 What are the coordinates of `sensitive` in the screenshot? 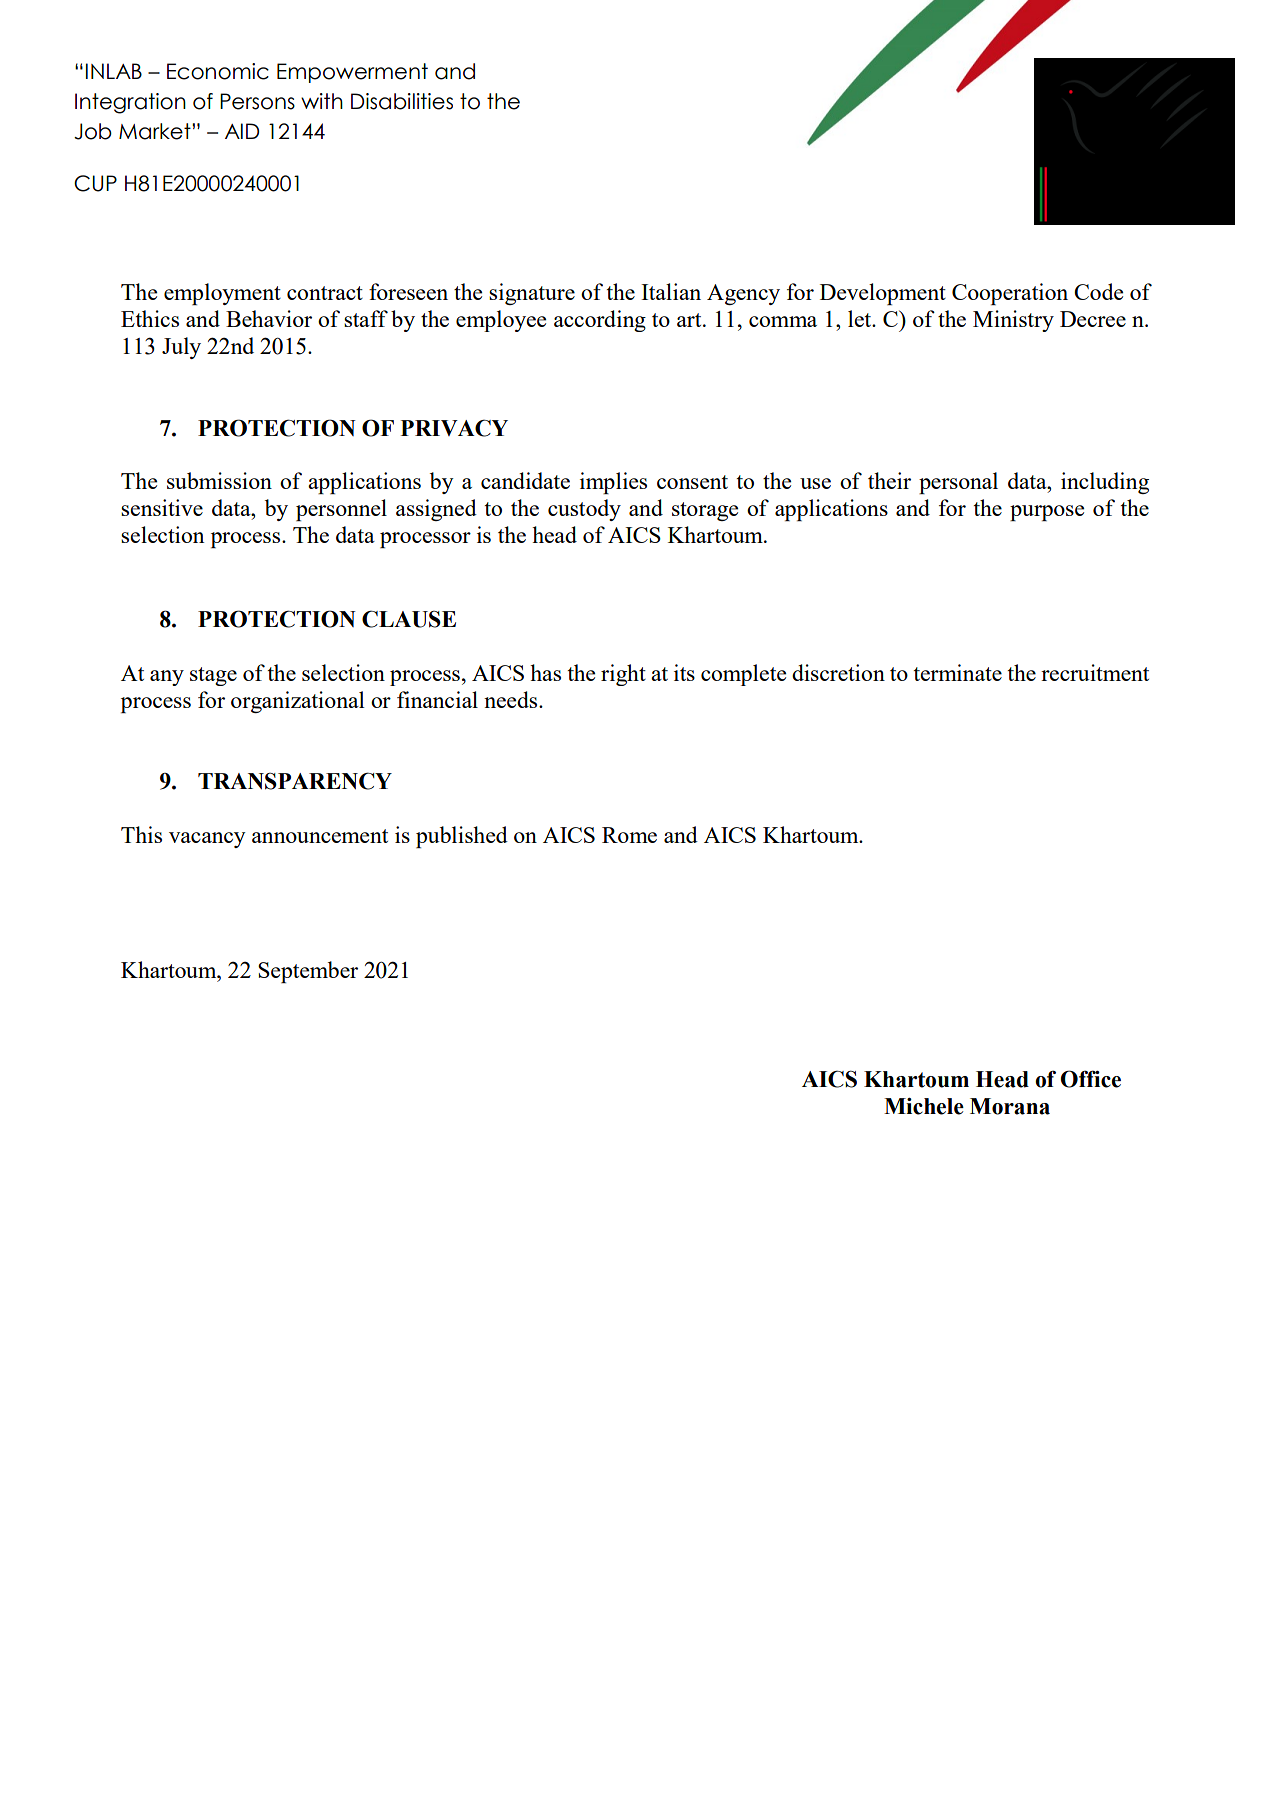 It's located at (162, 507).
